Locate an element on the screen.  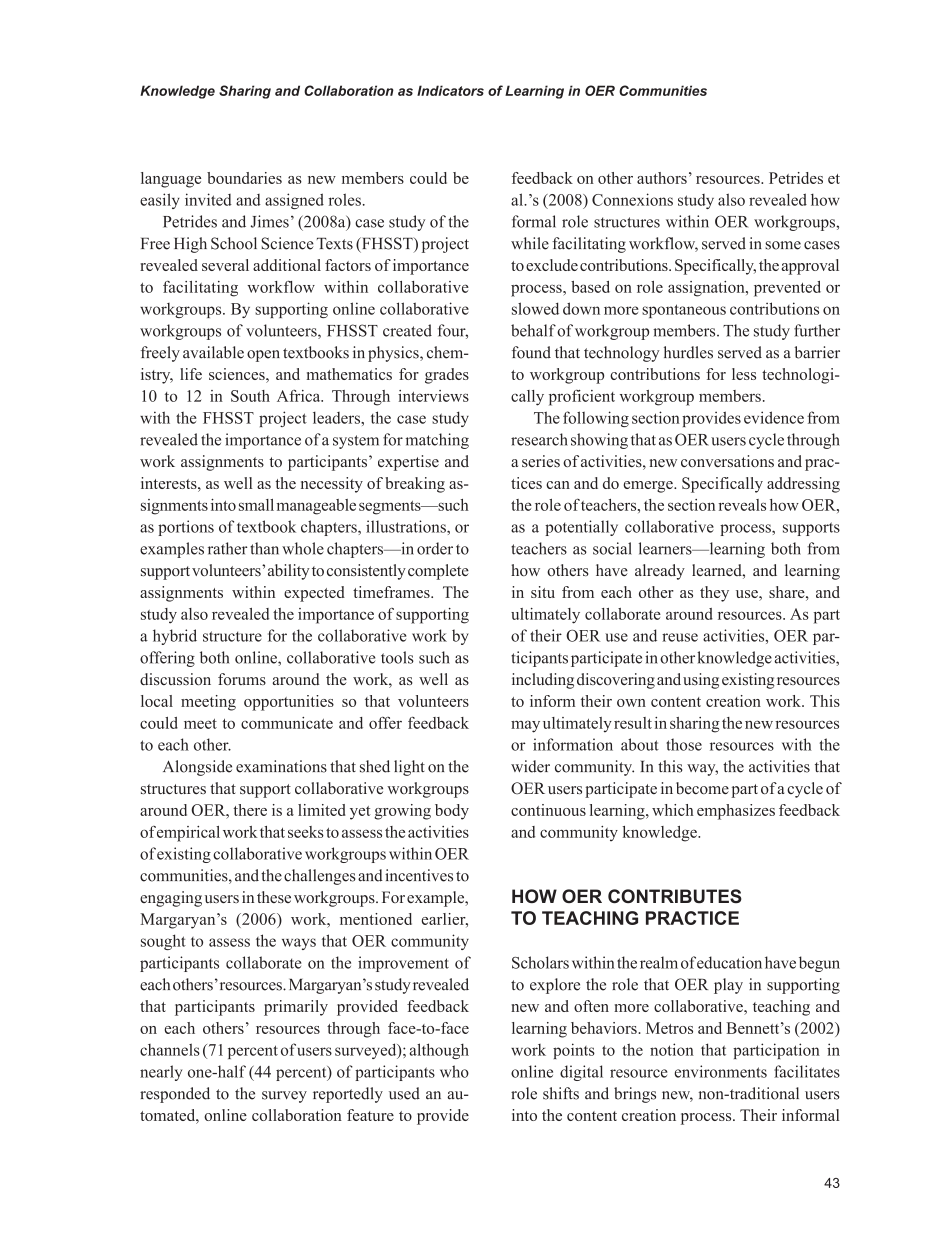
ability is located at coordinates (289, 572).
